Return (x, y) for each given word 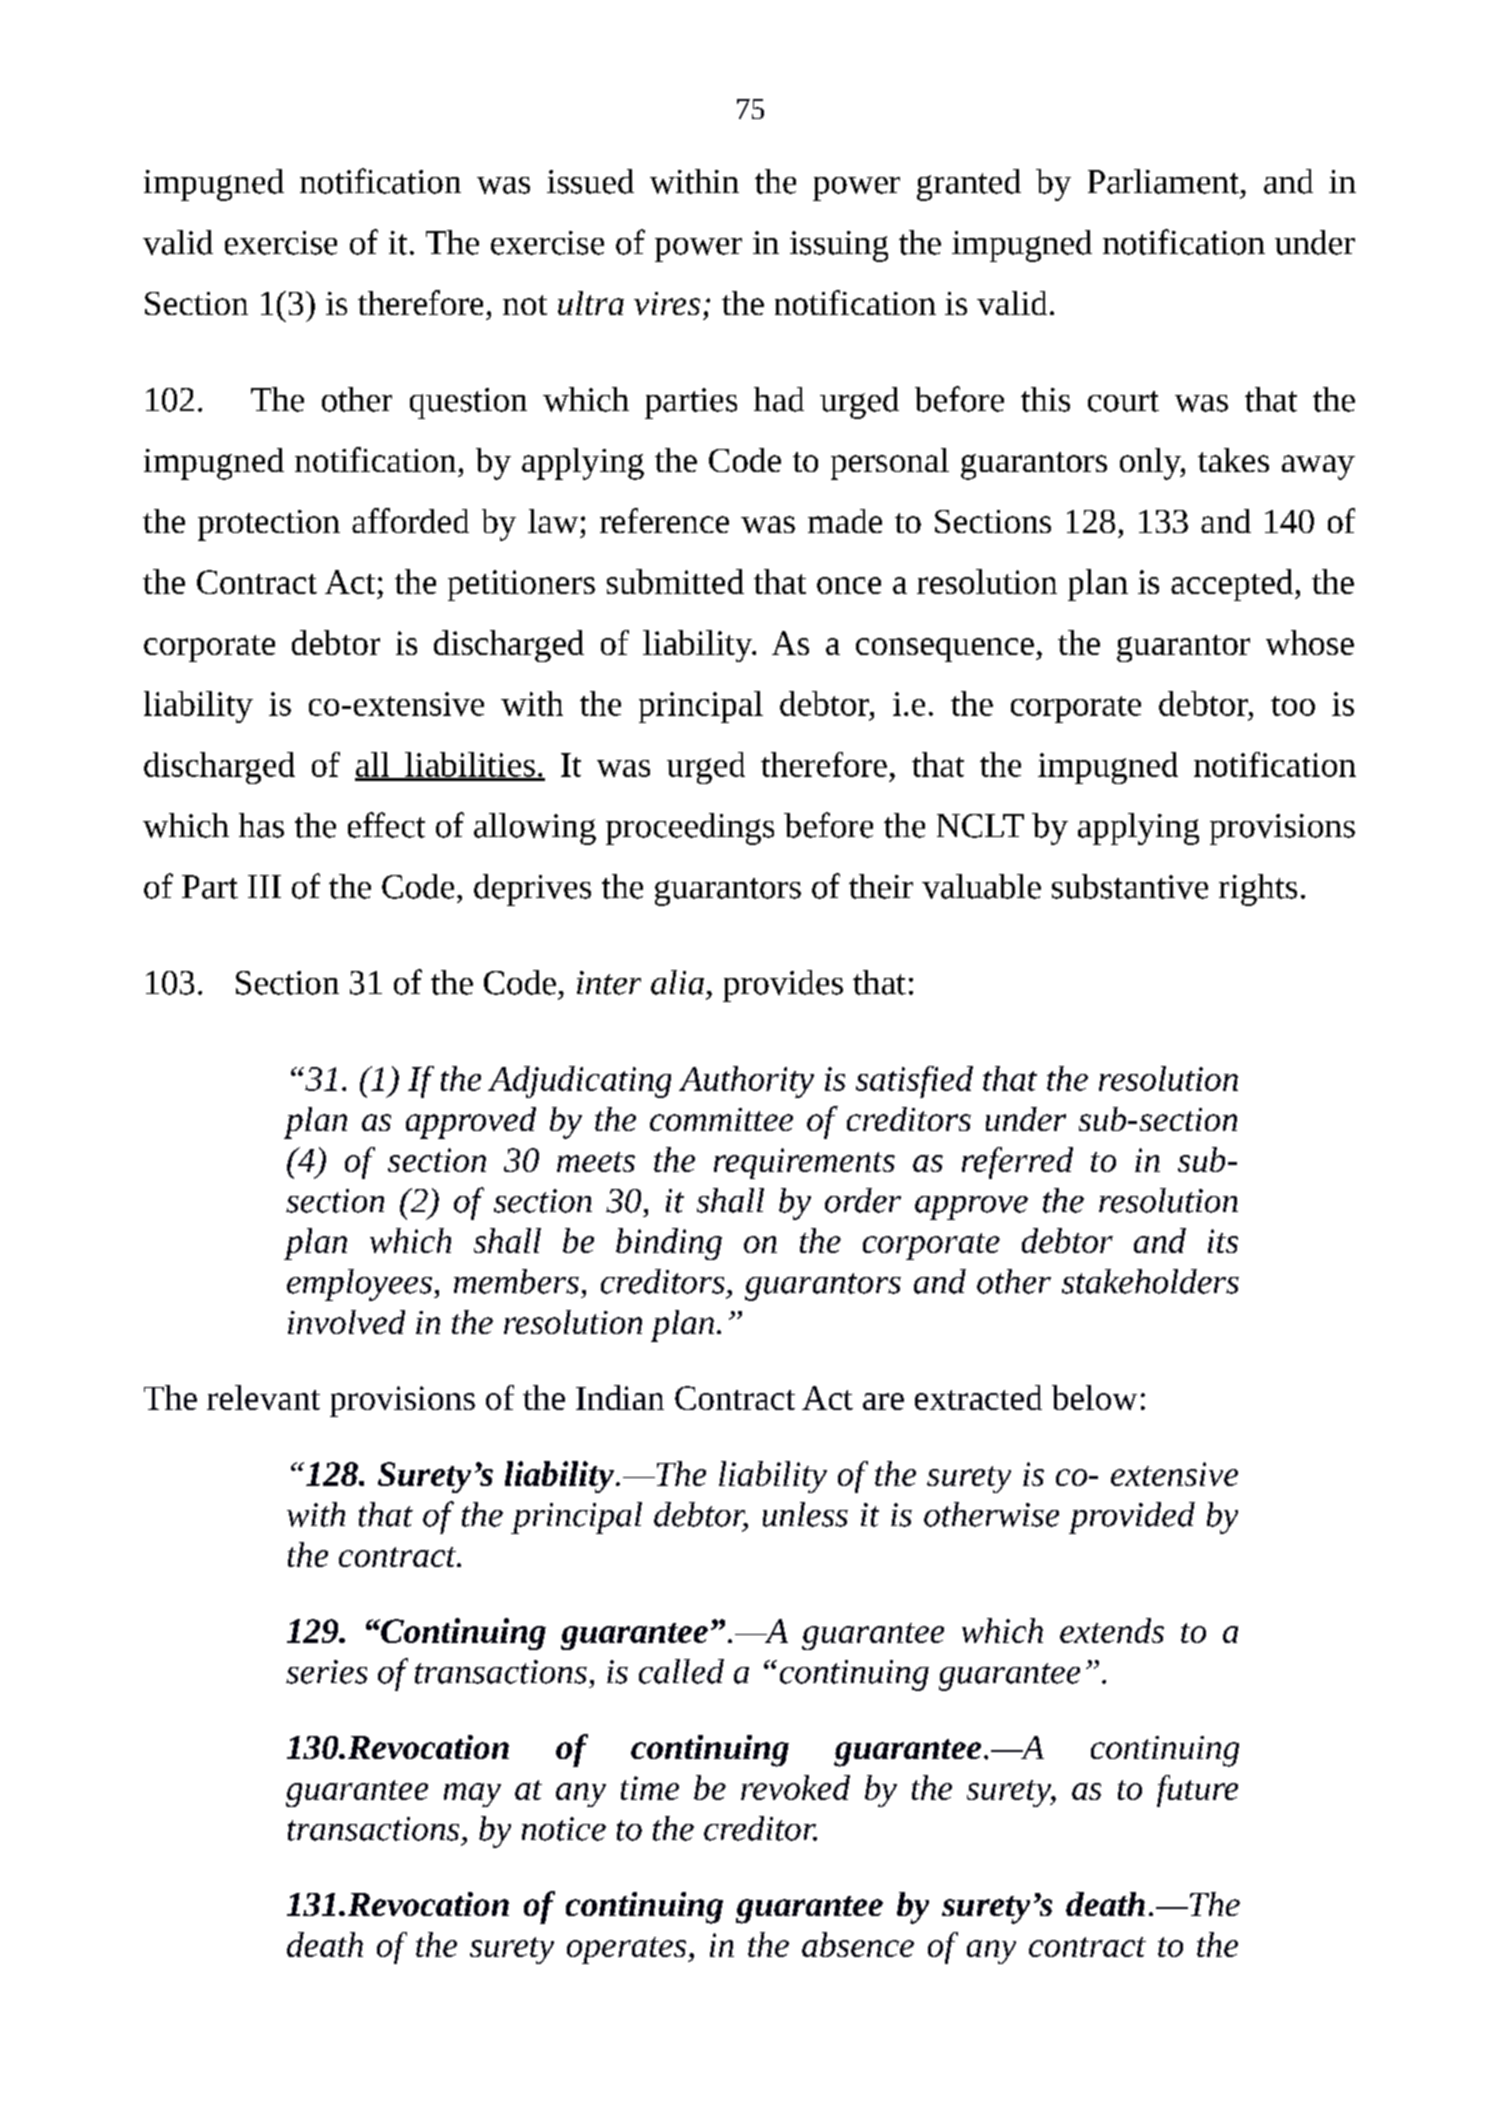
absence (858, 1944)
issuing (839, 246)
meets (596, 1162)
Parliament (1163, 181)
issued (590, 181)
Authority (746, 1082)
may (472, 1795)
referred (1017, 1163)
